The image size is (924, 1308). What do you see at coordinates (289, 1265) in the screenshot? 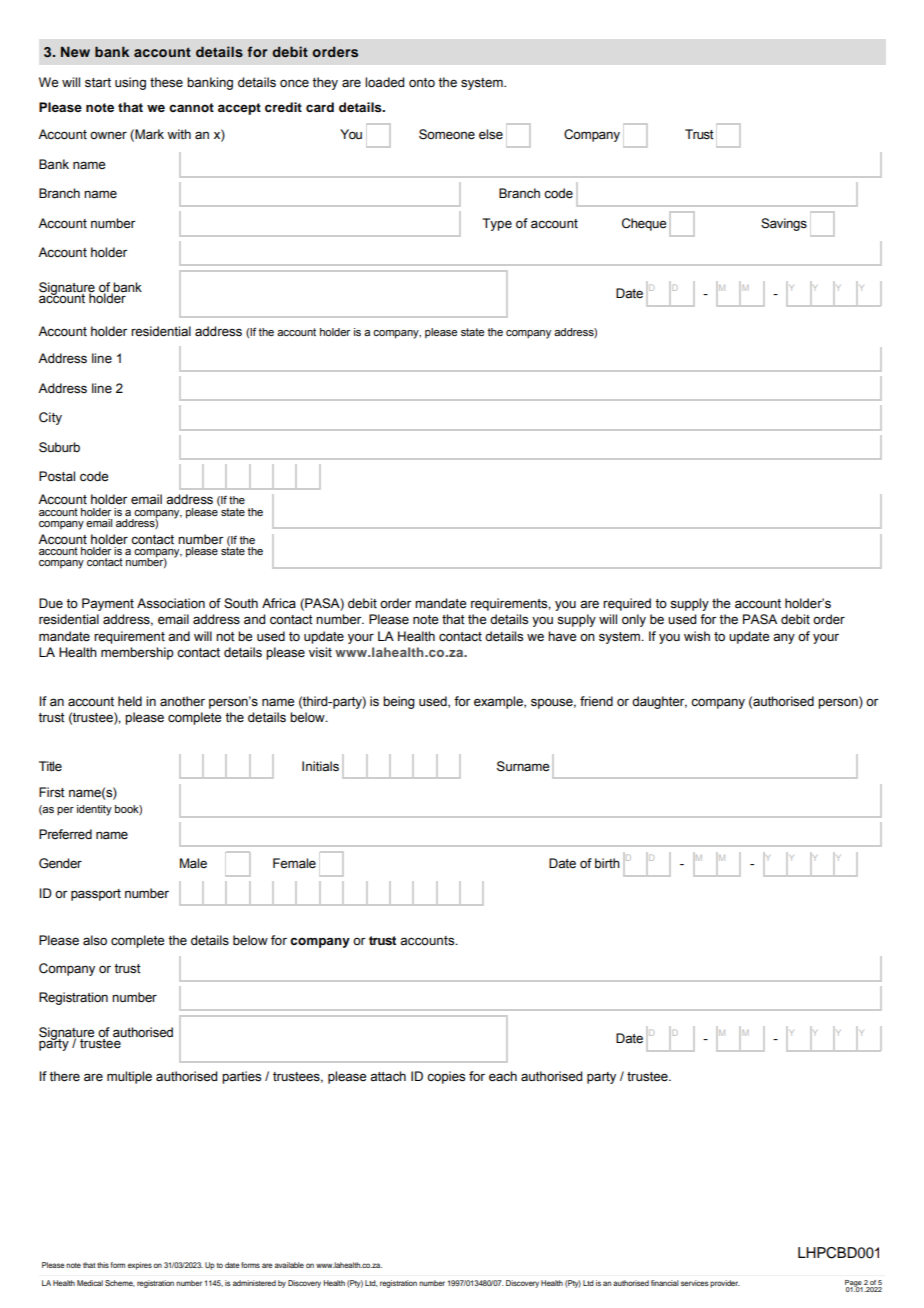
I see `available` at bounding box center [289, 1265].
